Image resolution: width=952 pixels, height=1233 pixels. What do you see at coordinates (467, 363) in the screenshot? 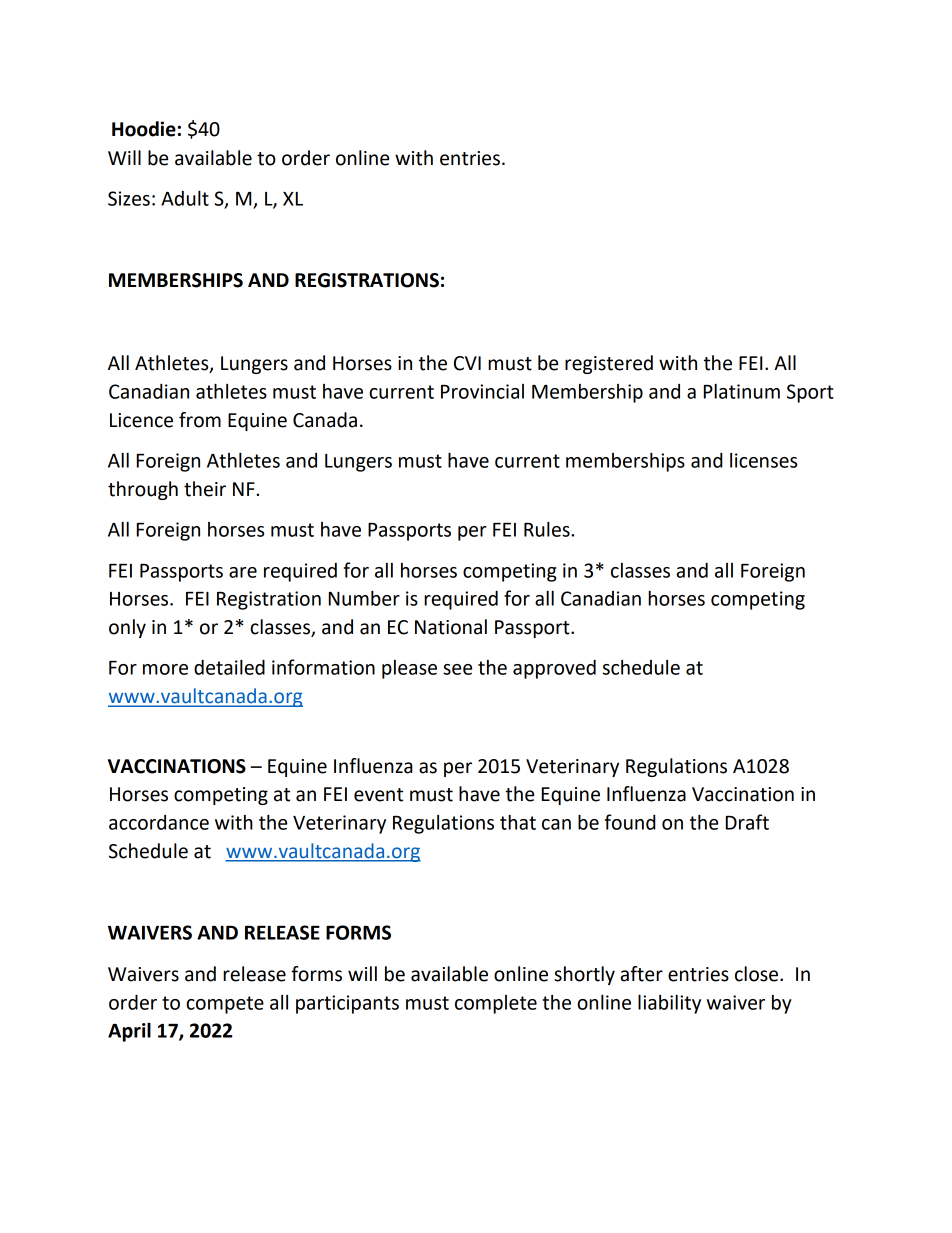
I see `CVI` at bounding box center [467, 363].
